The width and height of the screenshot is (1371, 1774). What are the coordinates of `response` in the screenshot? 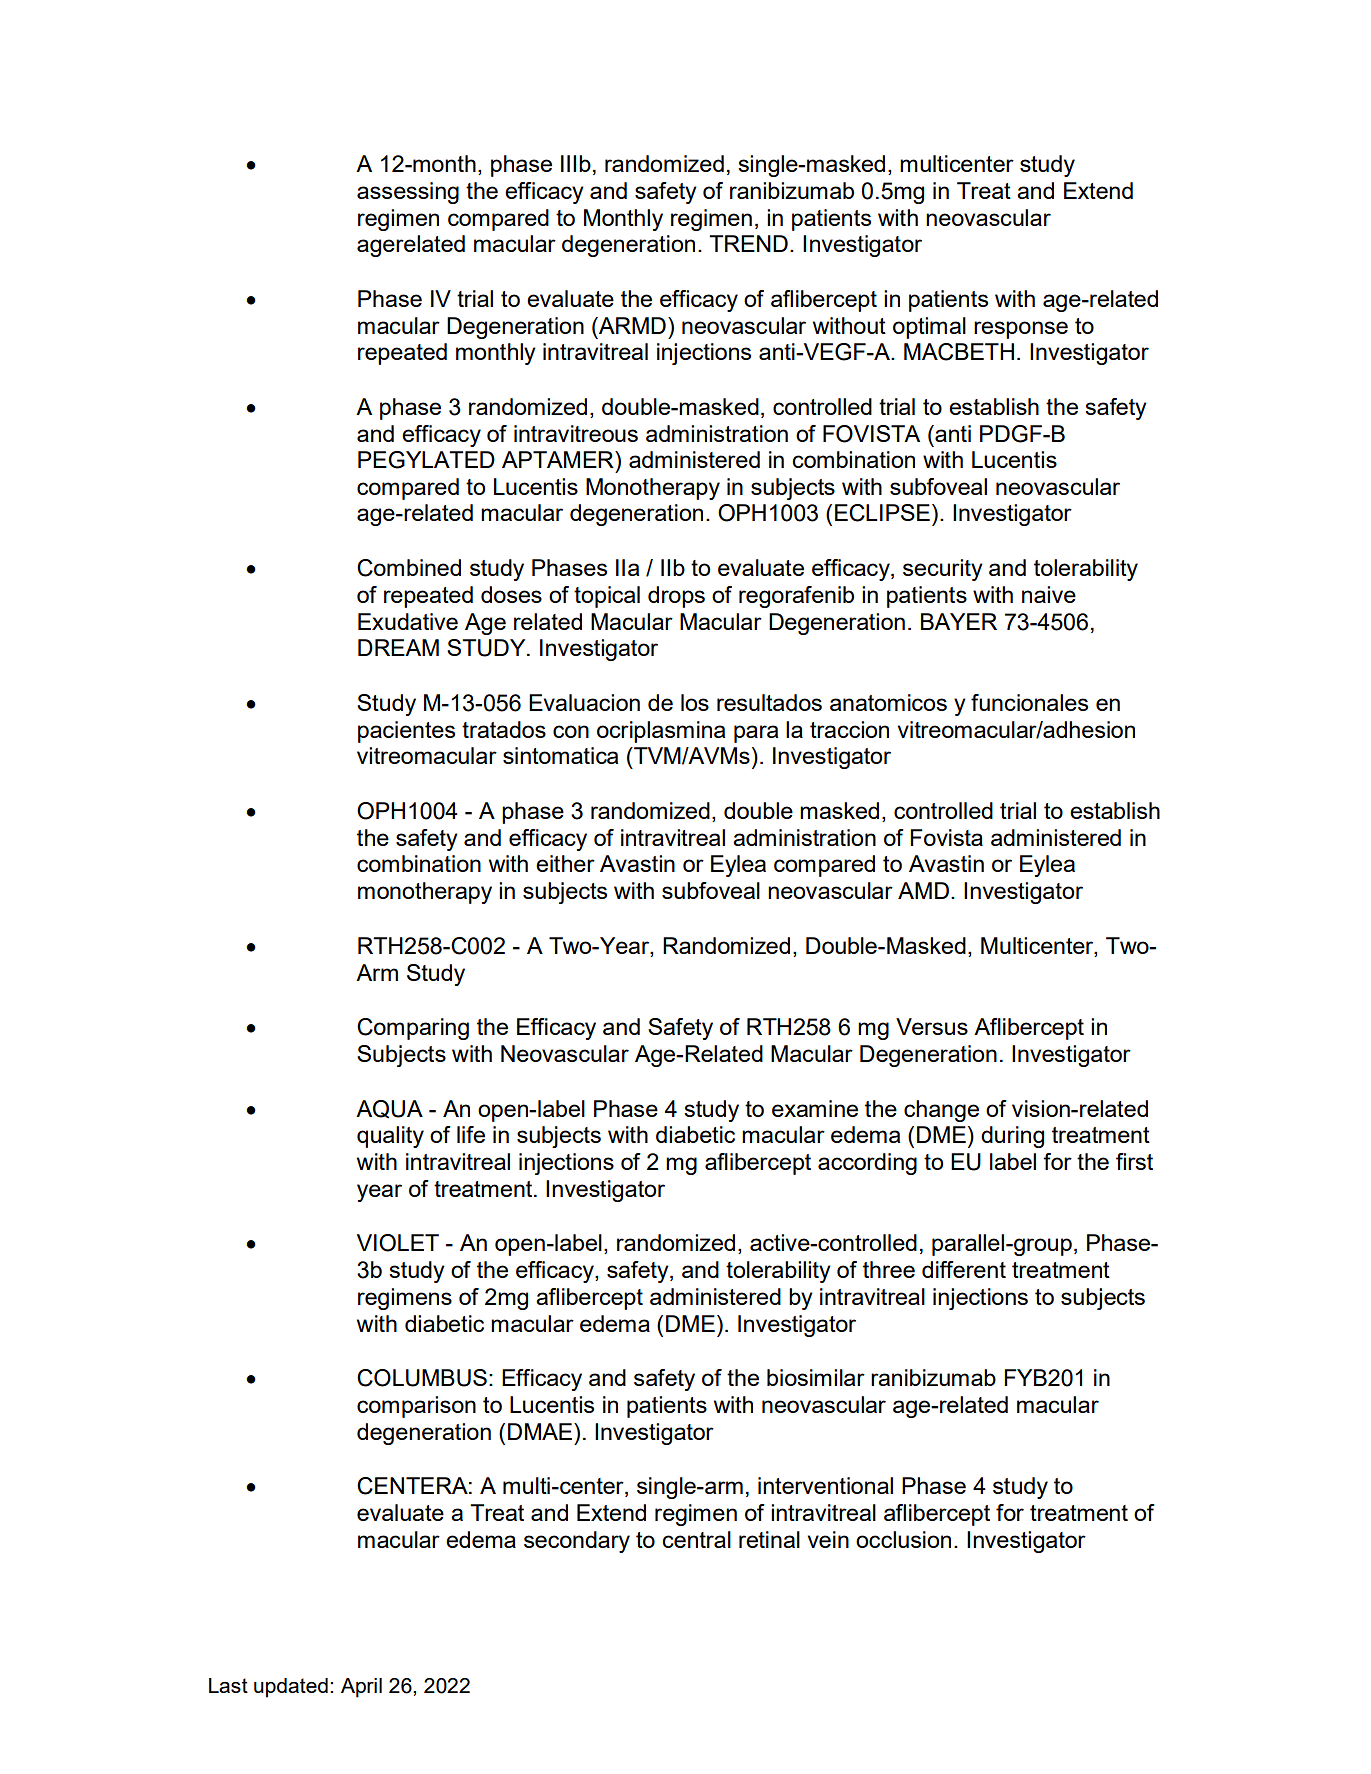 It's located at (1021, 330).
